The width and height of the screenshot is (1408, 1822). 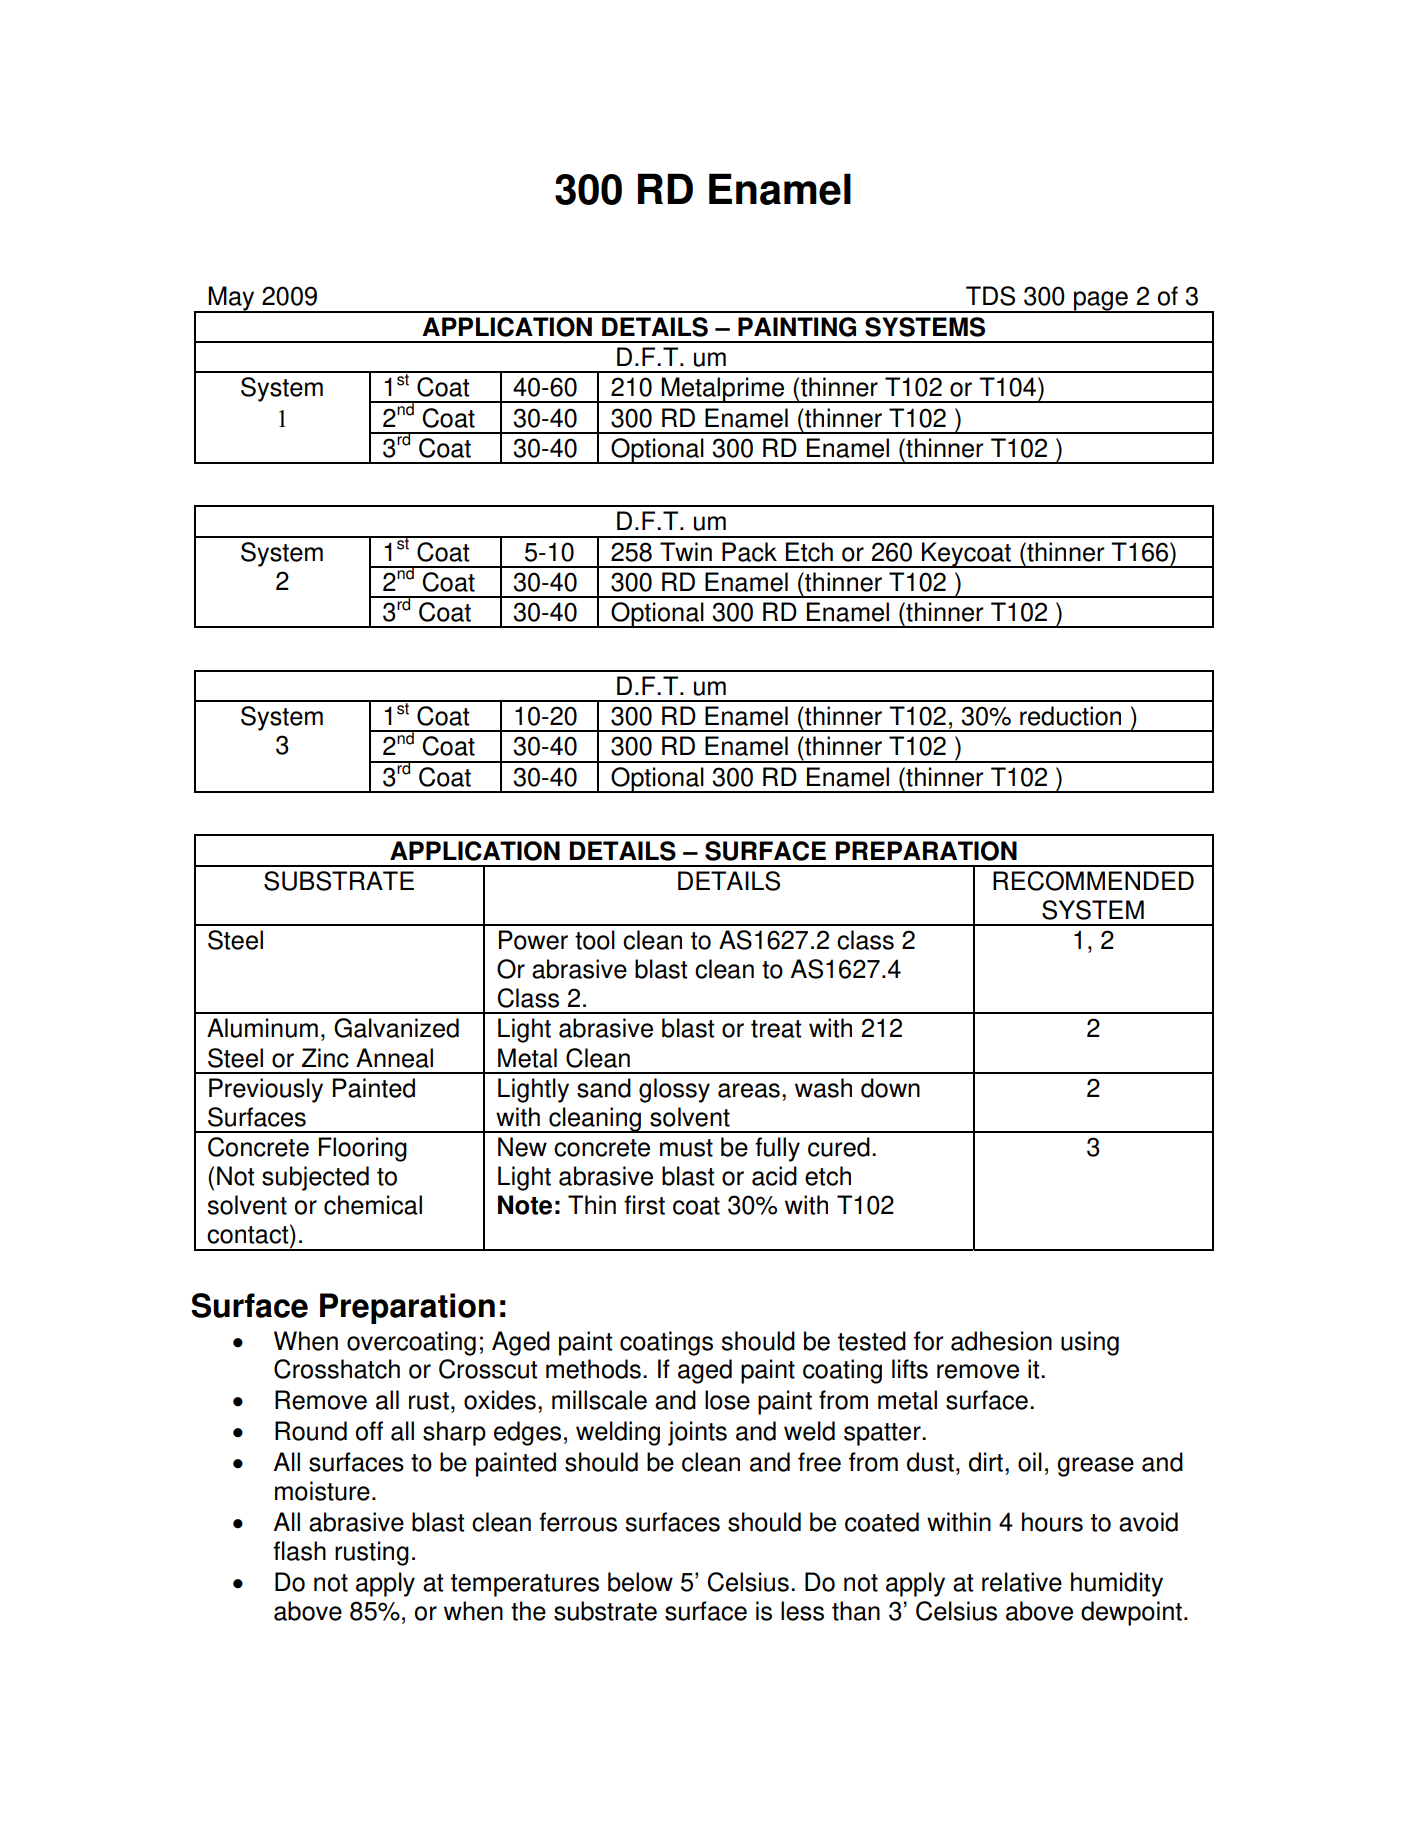 What do you see at coordinates (396, 1028) in the screenshot?
I see `Galvanized` at bounding box center [396, 1028].
